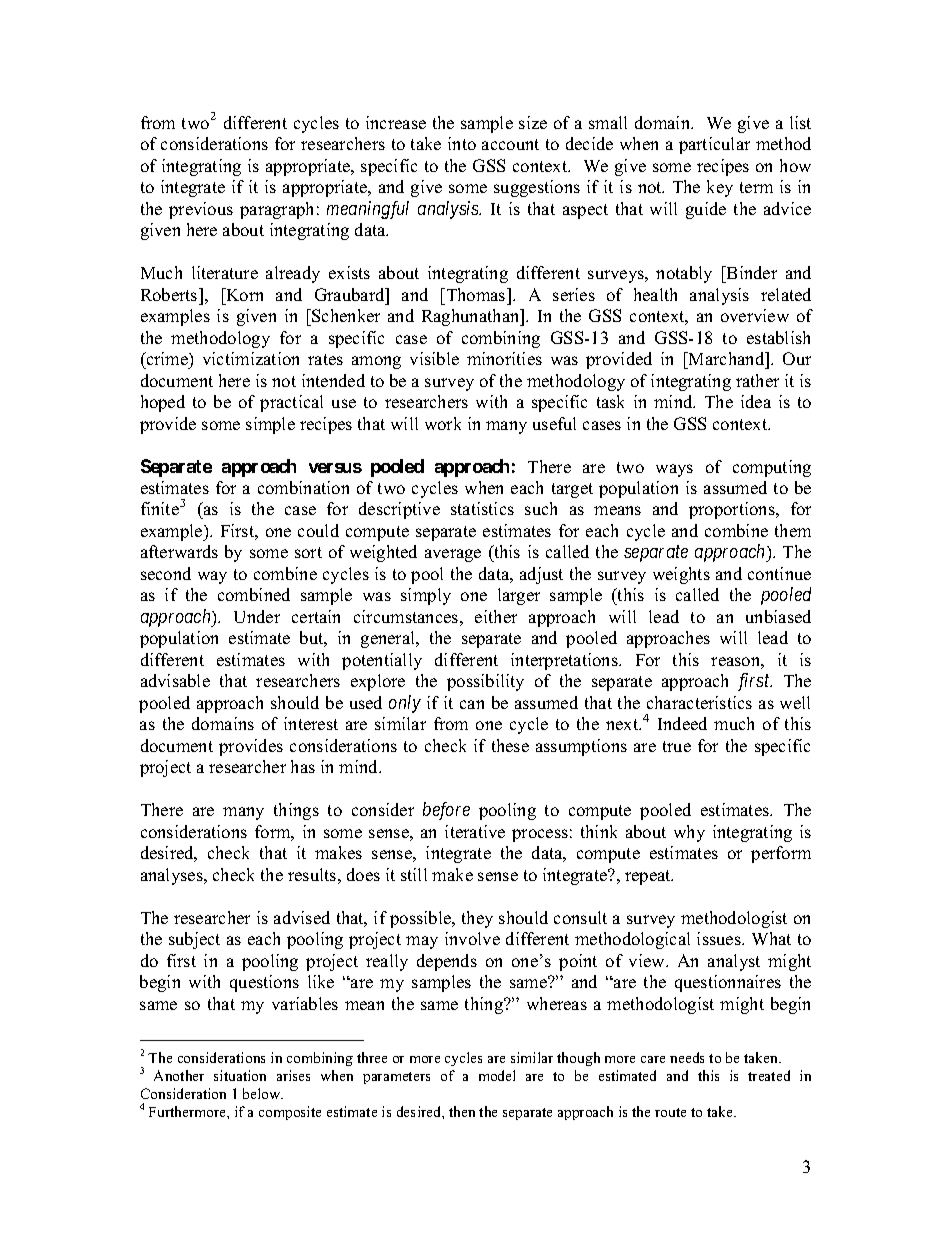 This screenshot has width=952, height=1233. What do you see at coordinates (482, 508) in the screenshot?
I see `statistics` at bounding box center [482, 508].
